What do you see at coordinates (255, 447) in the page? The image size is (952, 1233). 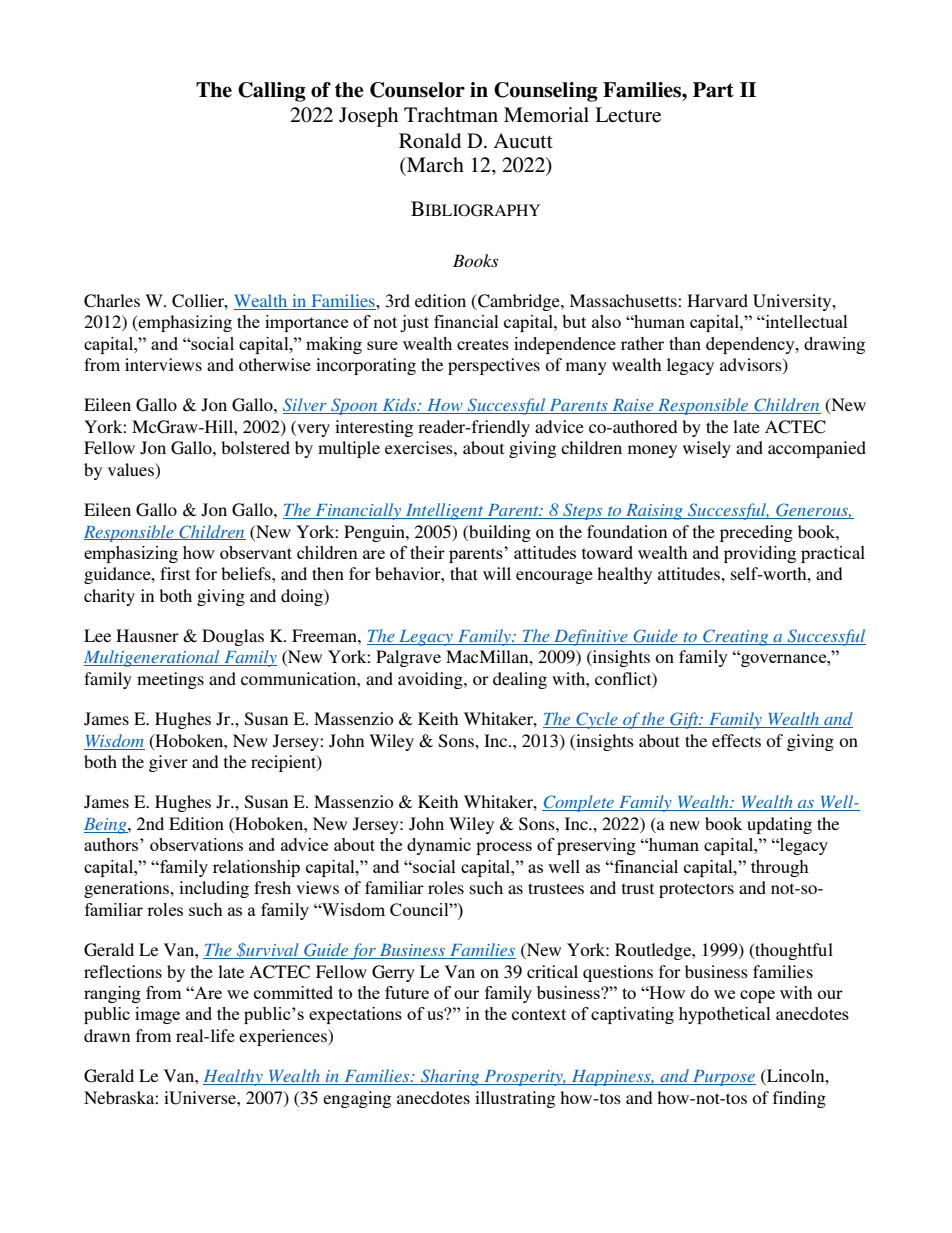 I see `bolstered` at bounding box center [255, 447].
